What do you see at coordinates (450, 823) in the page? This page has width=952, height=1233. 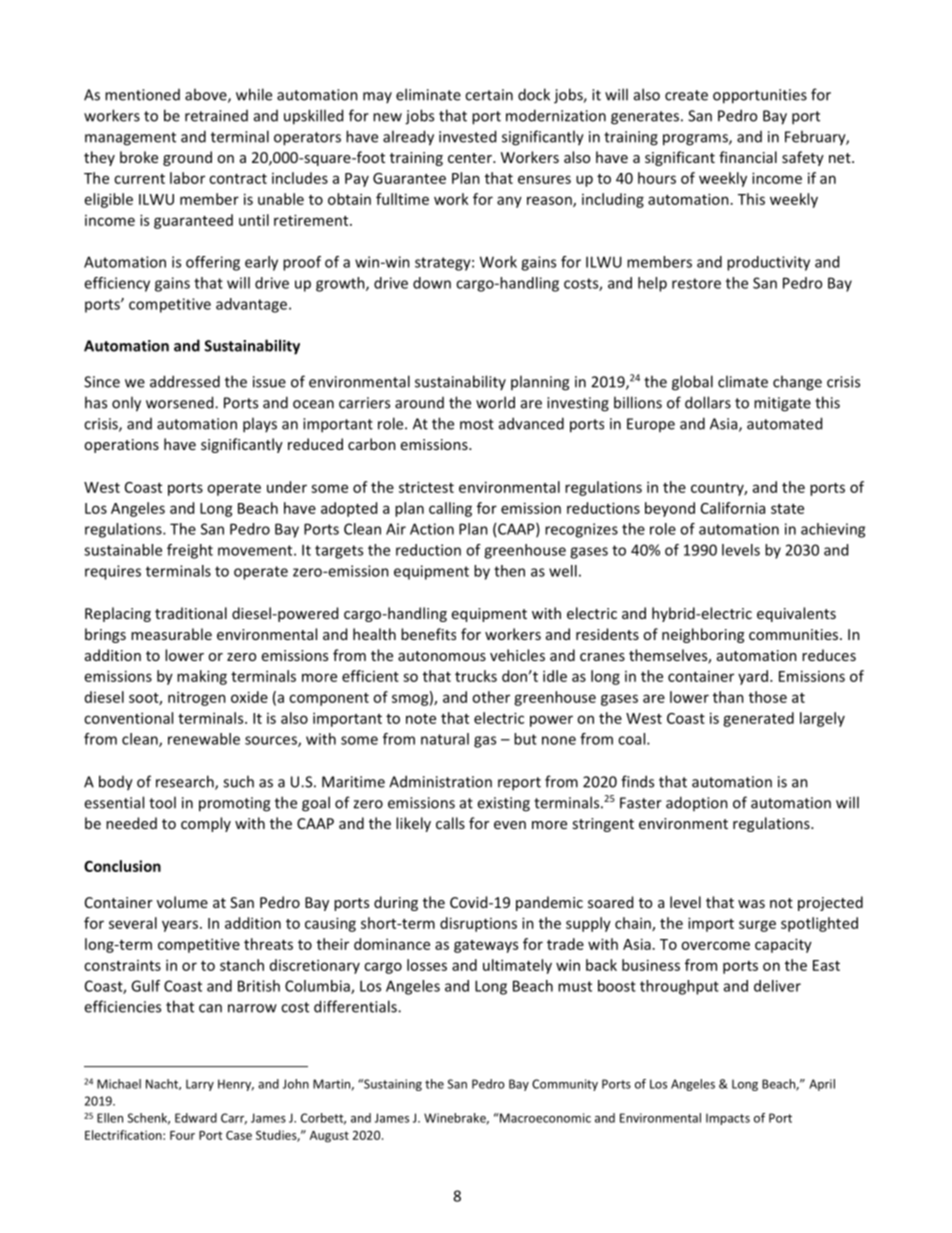 I see `calls` at bounding box center [450, 823].
